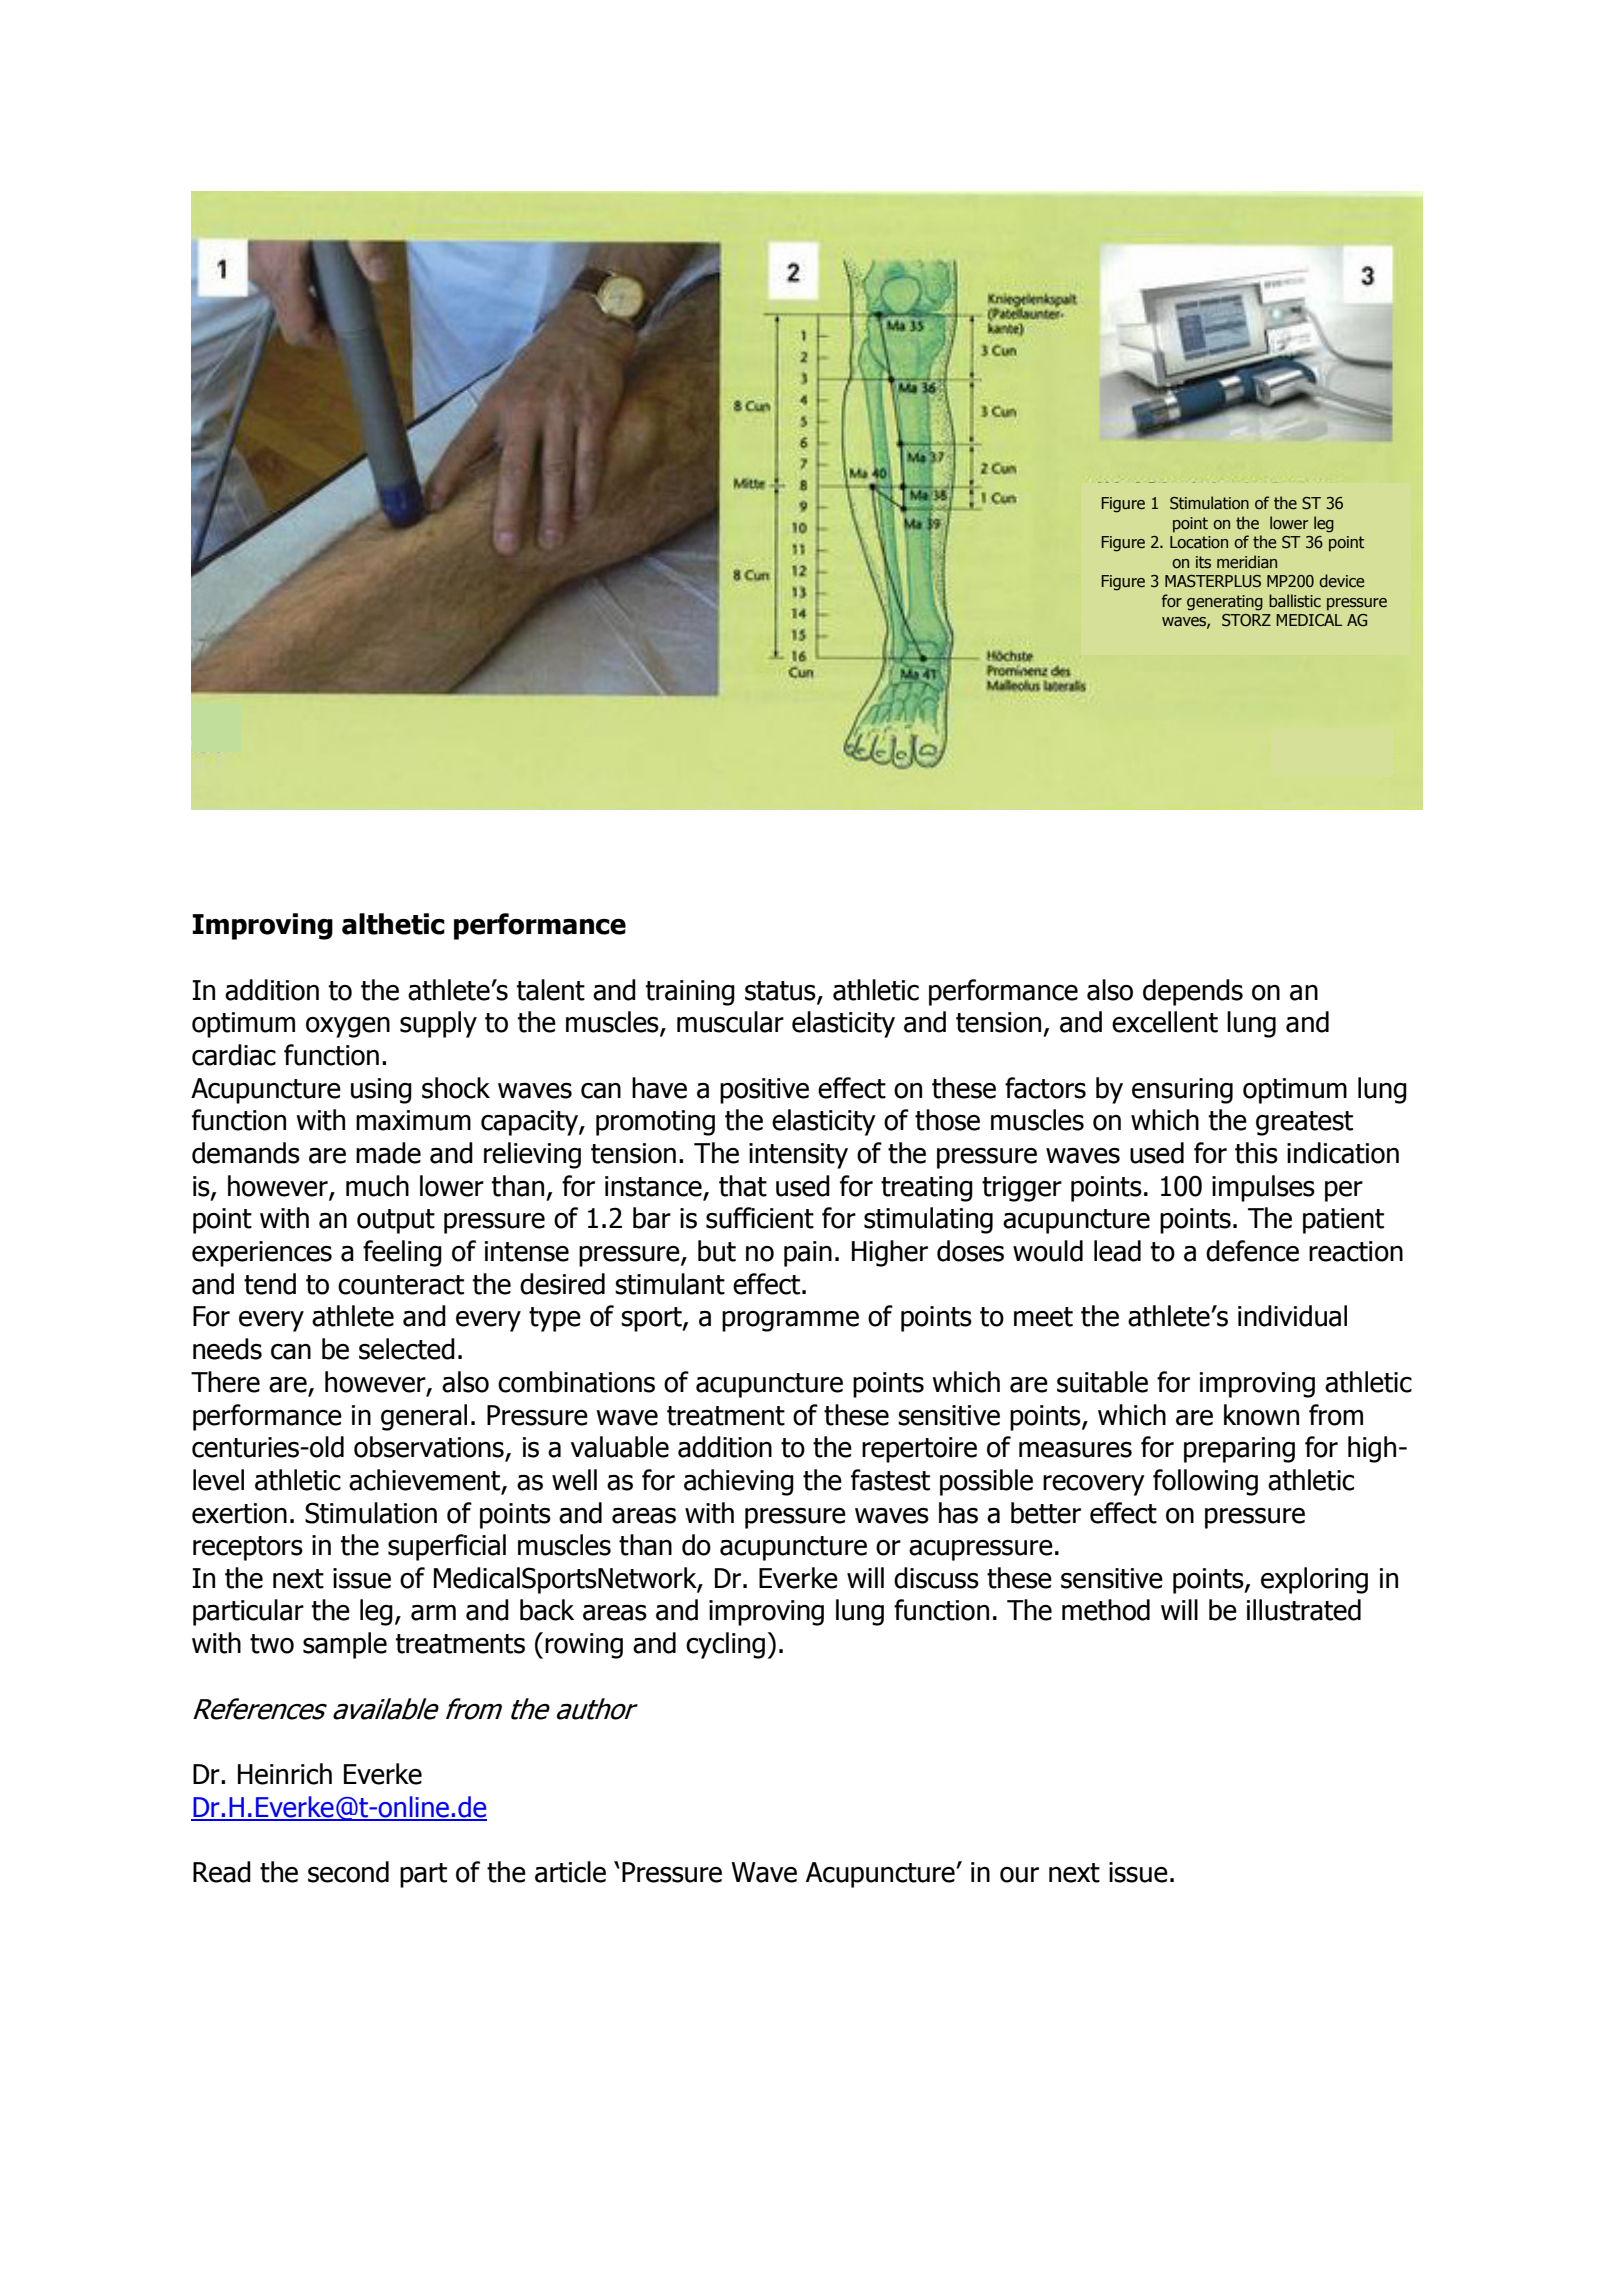  I want to click on status, so click(781, 991).
